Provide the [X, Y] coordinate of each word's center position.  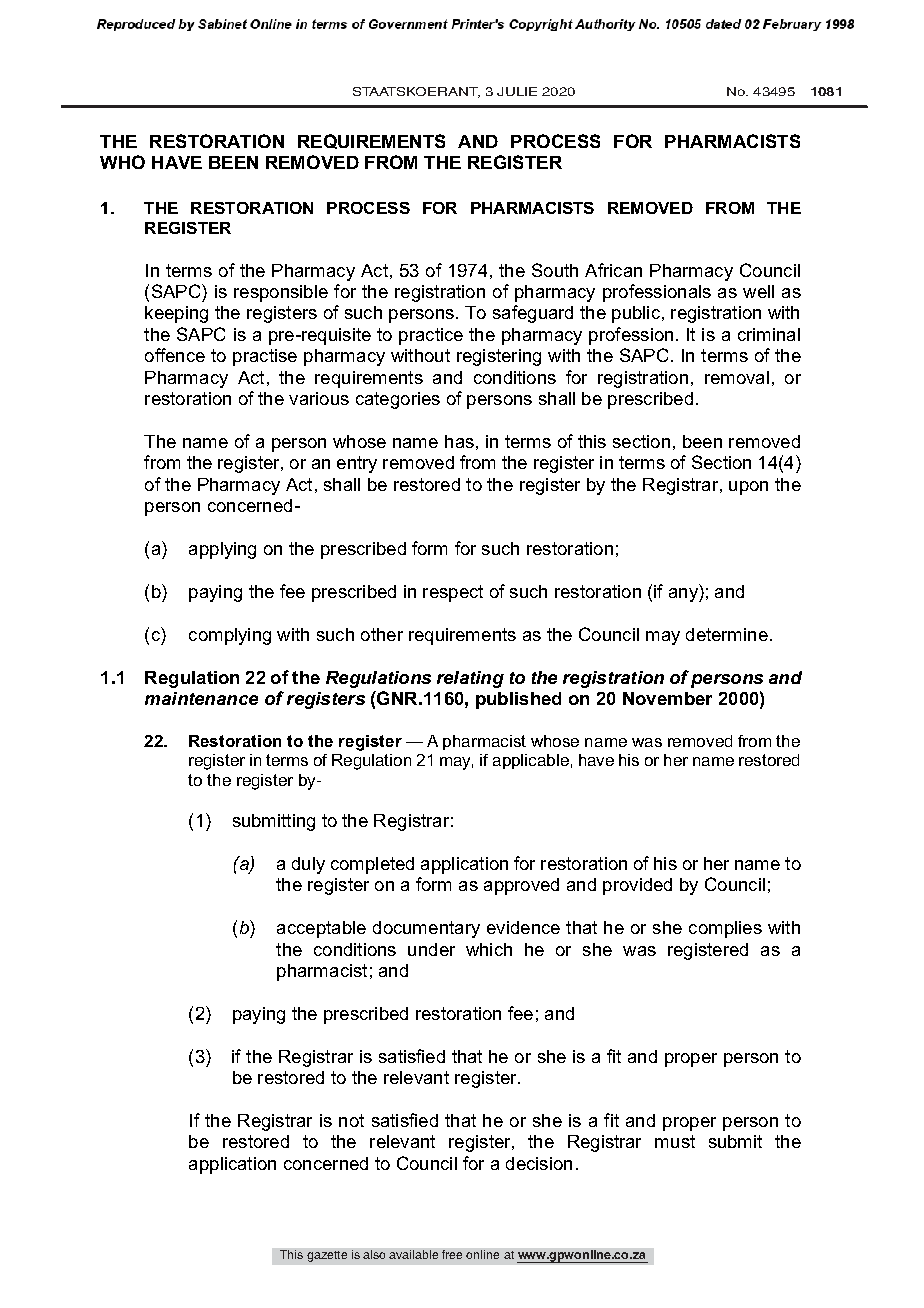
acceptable [321, 929]
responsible [281, 293]
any [684, 595]
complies [725, 929]
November [667, 698]
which [489, 949]
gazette [327, 1256]
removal [737, 377]
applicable [531, 761]
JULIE [517, 91]
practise [265, 357]
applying [222, 550]
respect [453, 593]
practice [431, 336]
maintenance [201, 698]
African [613, 270]
